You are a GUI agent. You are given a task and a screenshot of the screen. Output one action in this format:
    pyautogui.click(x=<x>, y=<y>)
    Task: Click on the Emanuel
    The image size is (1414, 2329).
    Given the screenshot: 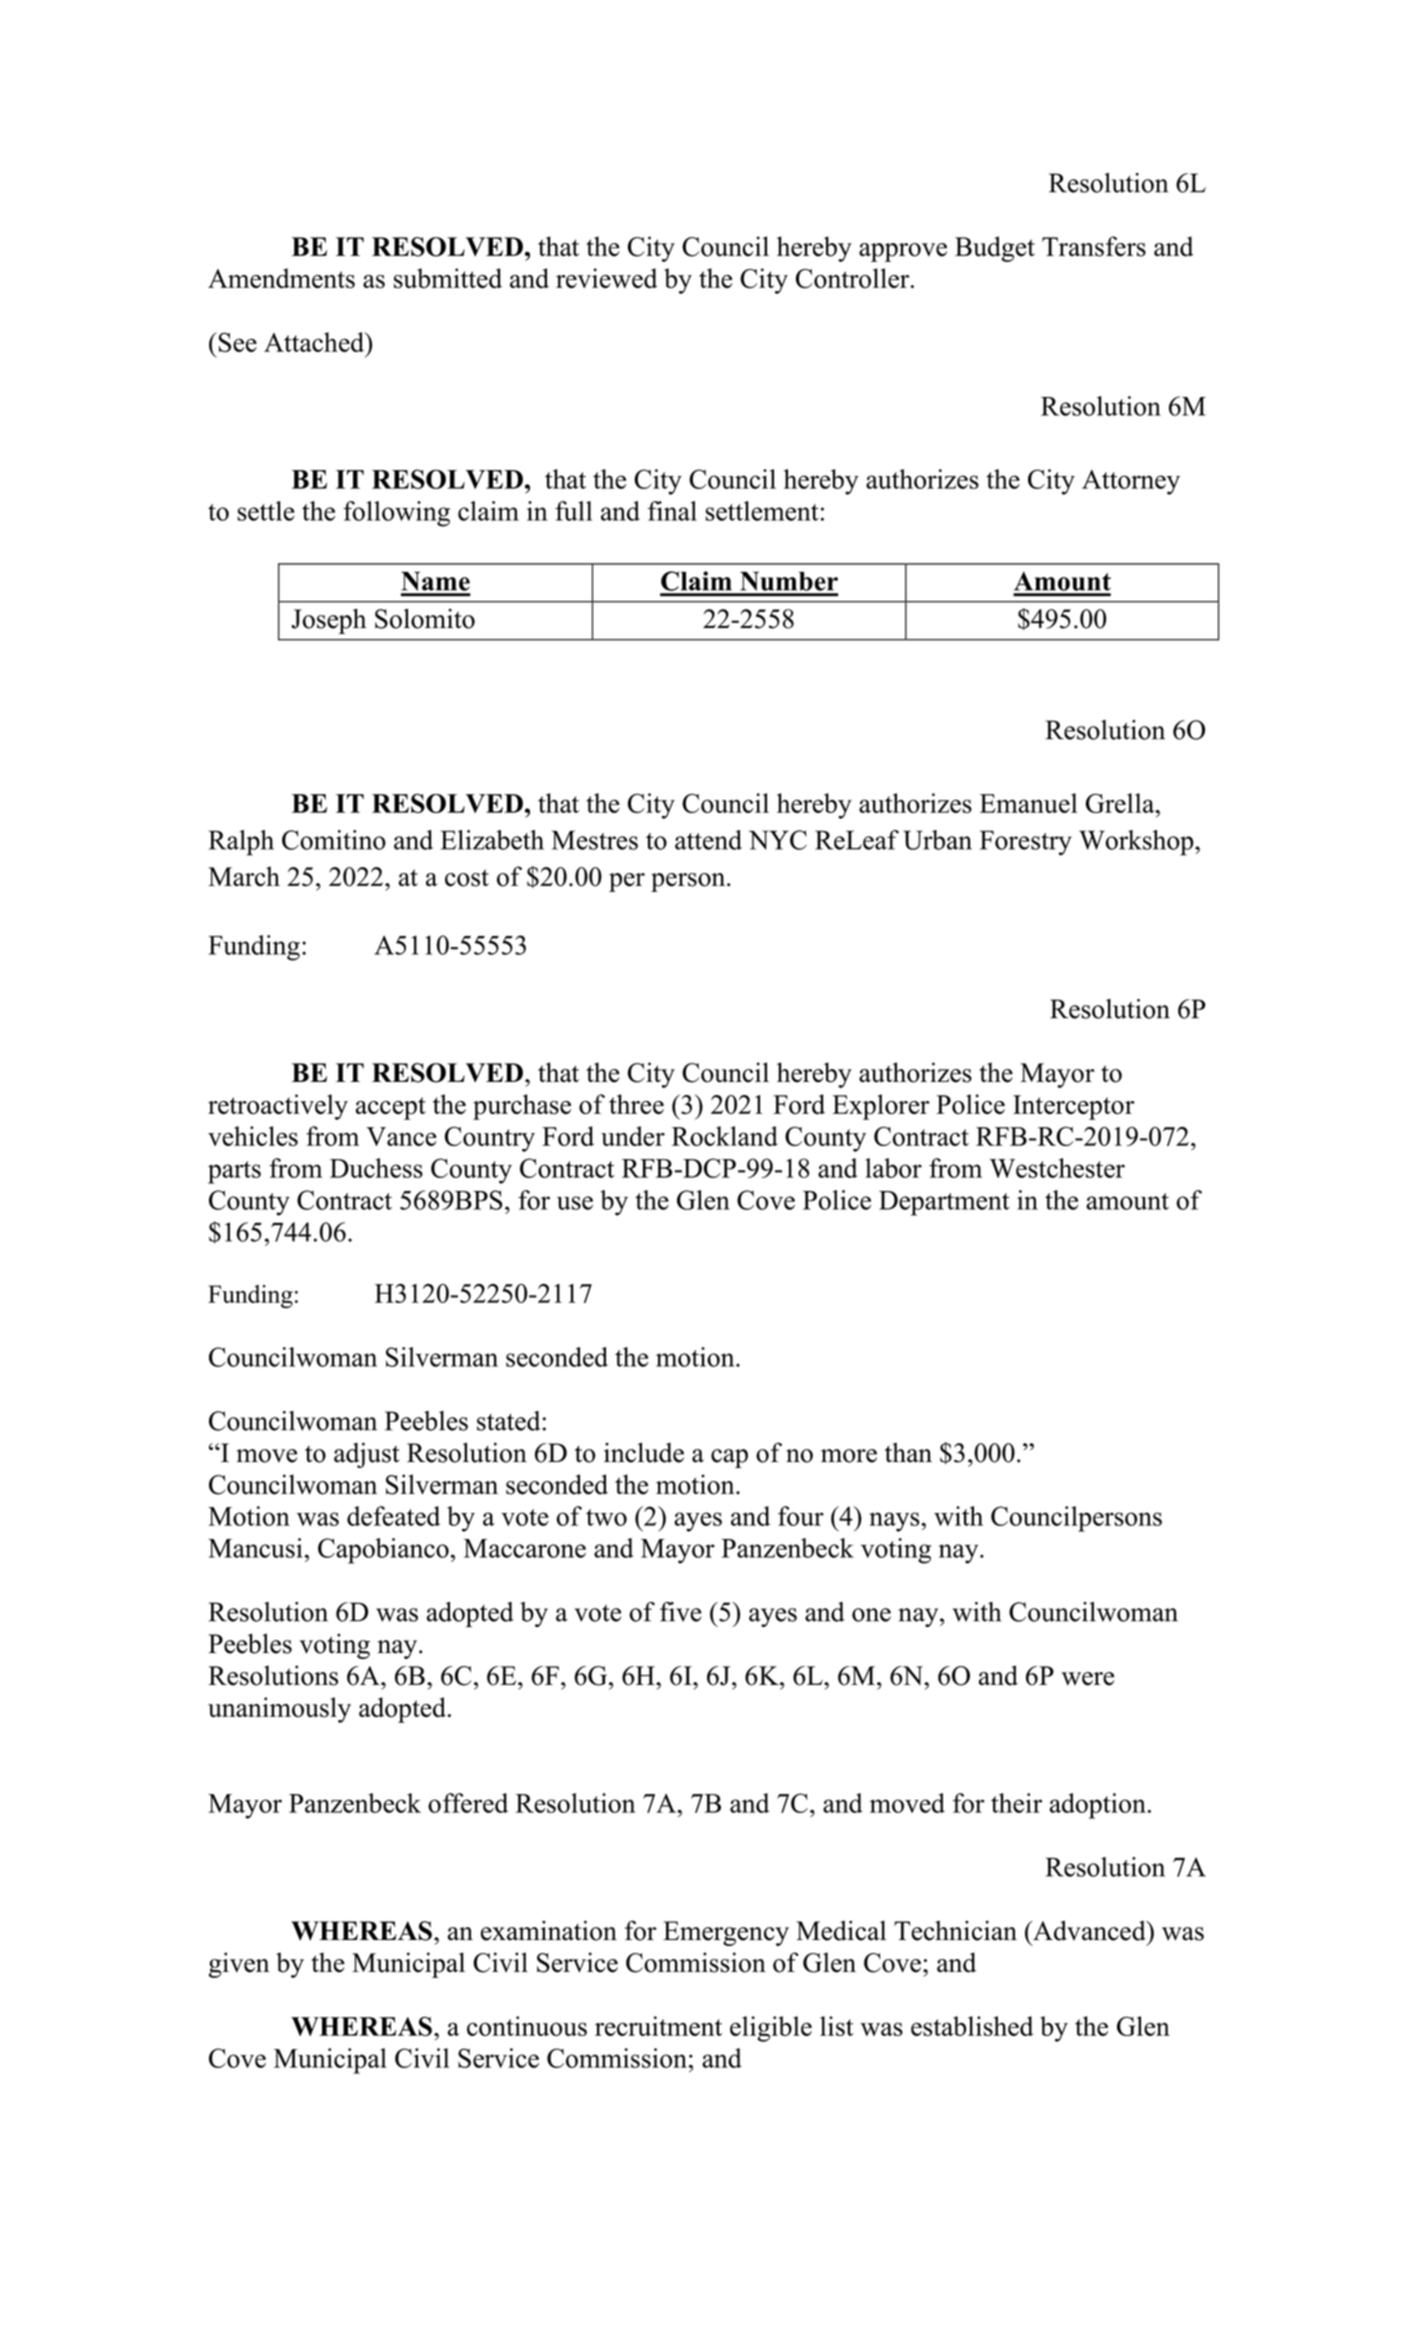 What is the action you would take?
    pyautogui.click(x=1028, y=803)
